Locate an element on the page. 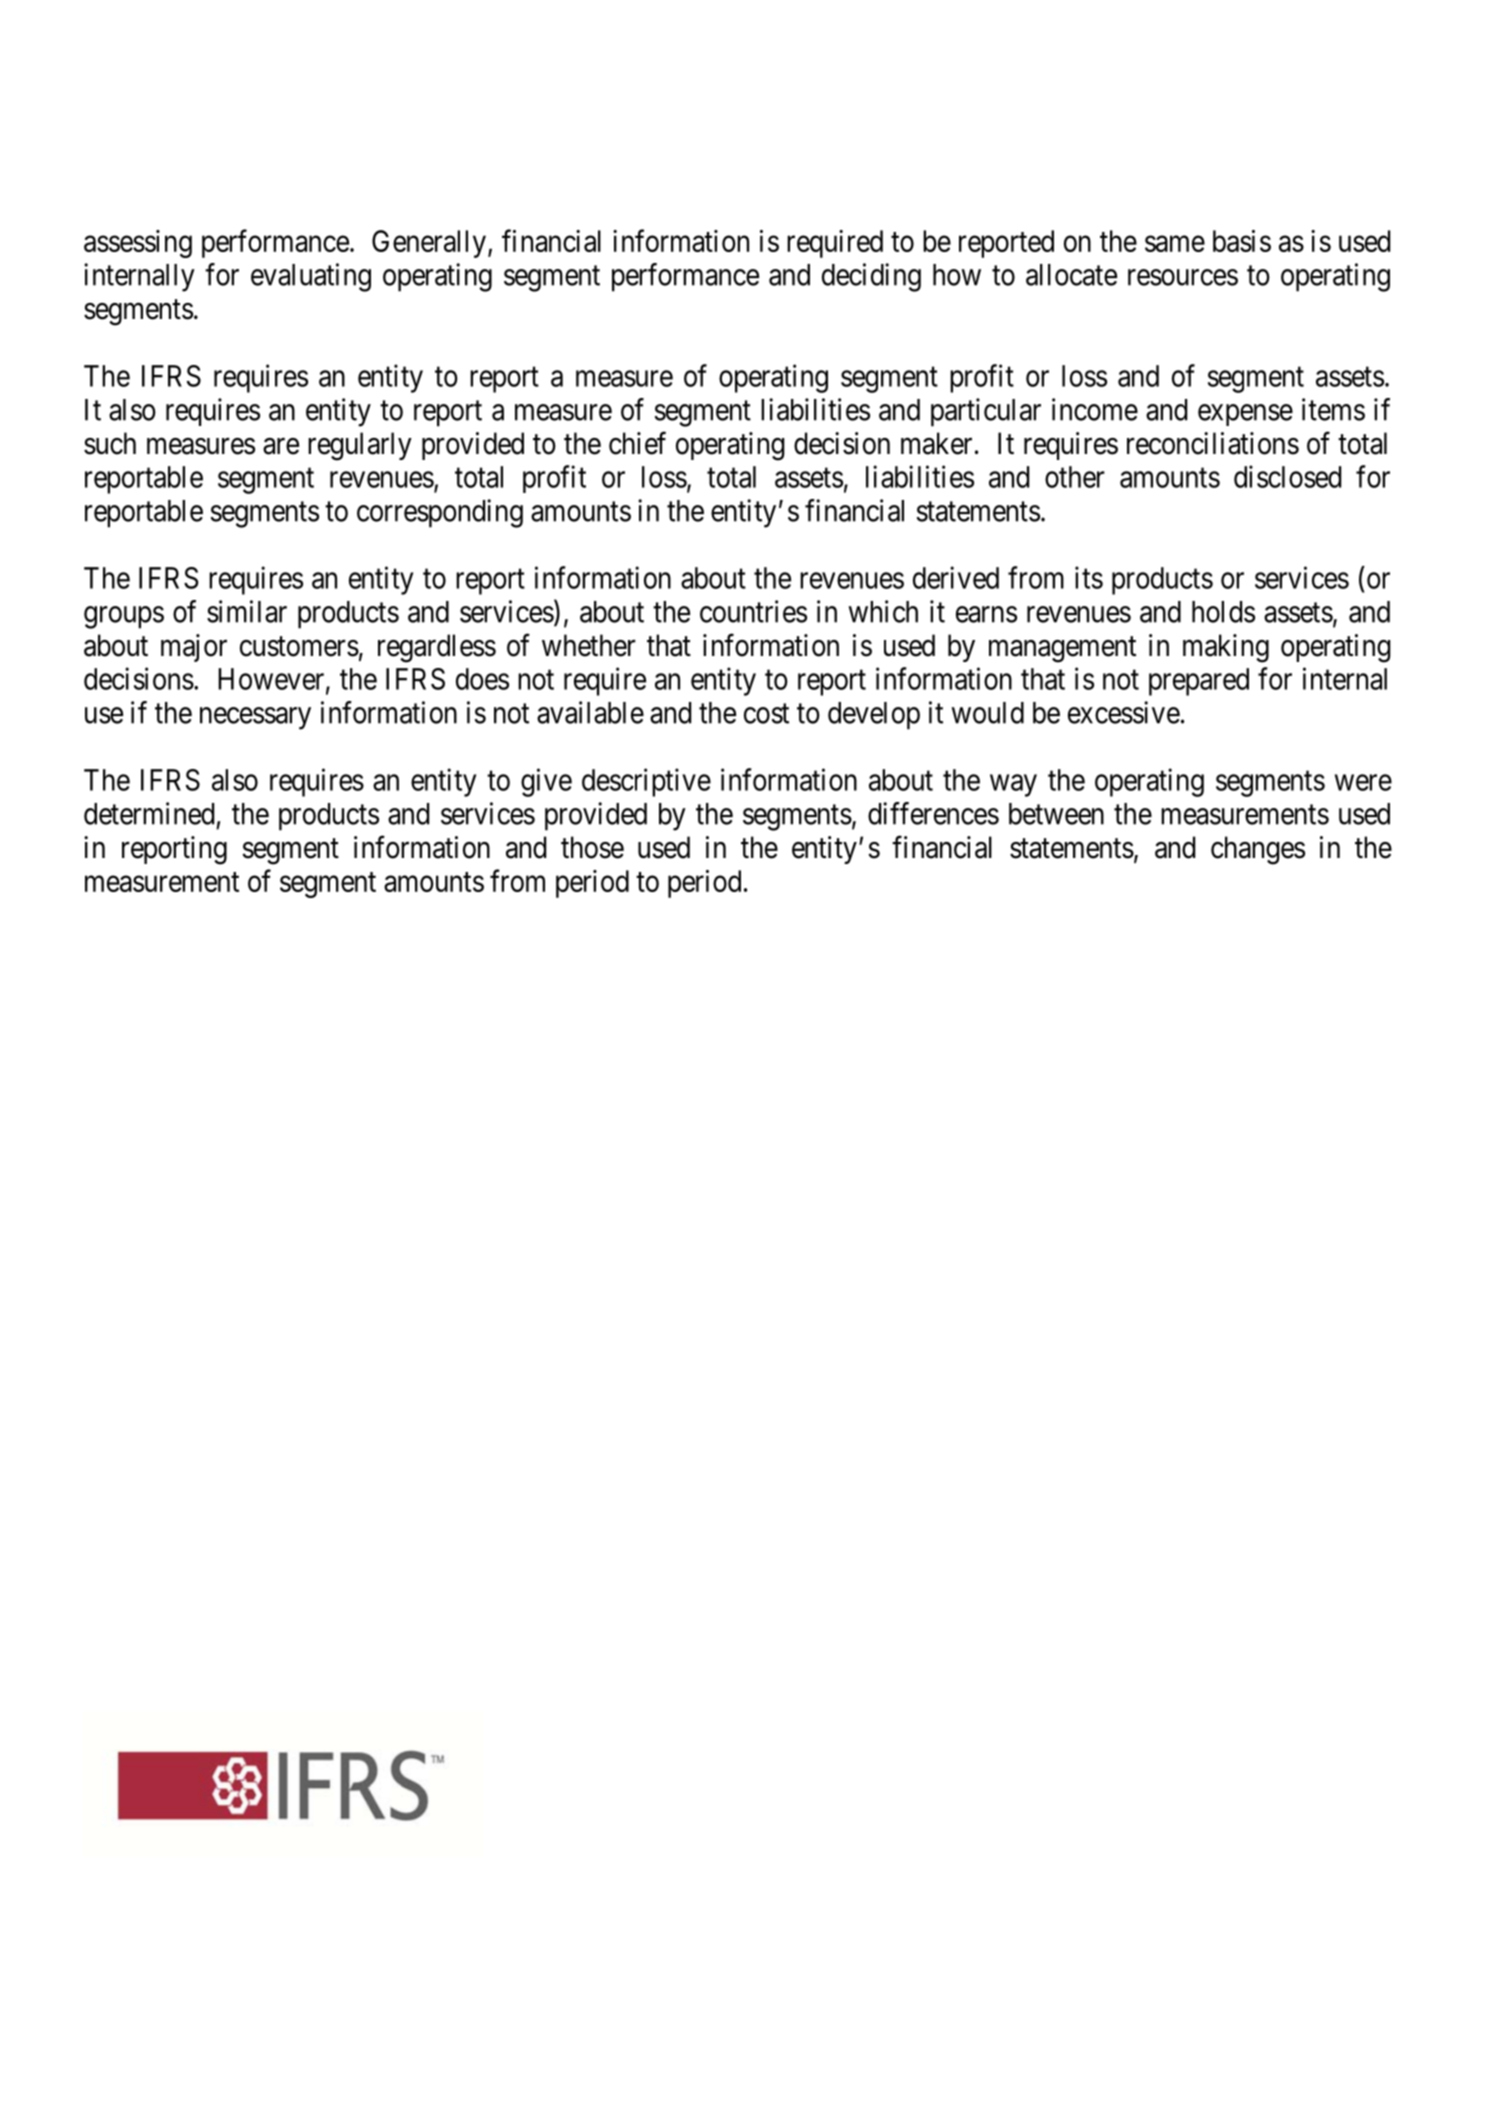 Image resolution: width=1494 pixels, height=2114 pixels. determined is located at coordinates (149, 813).
